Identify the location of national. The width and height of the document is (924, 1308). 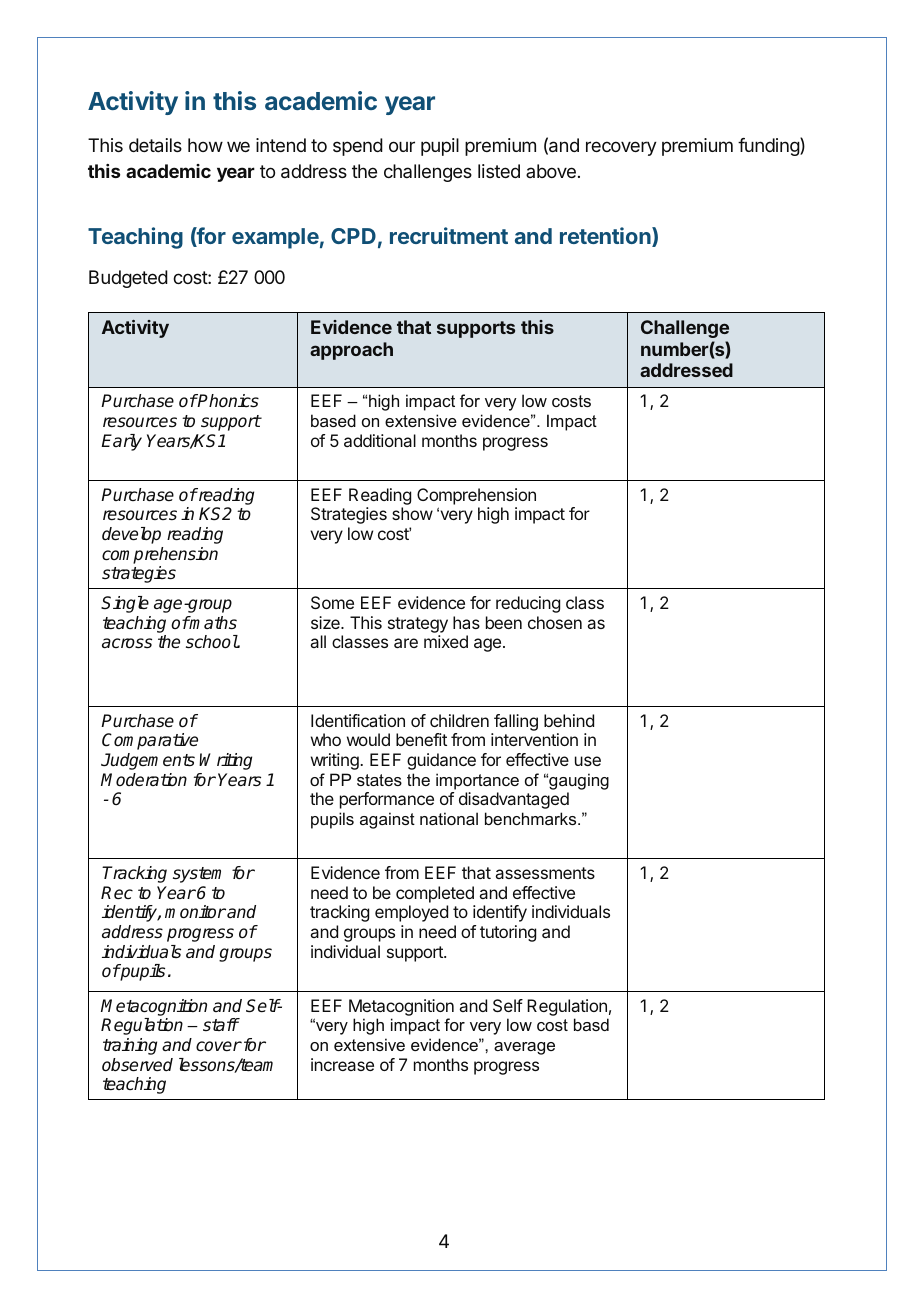
(449, 818).
